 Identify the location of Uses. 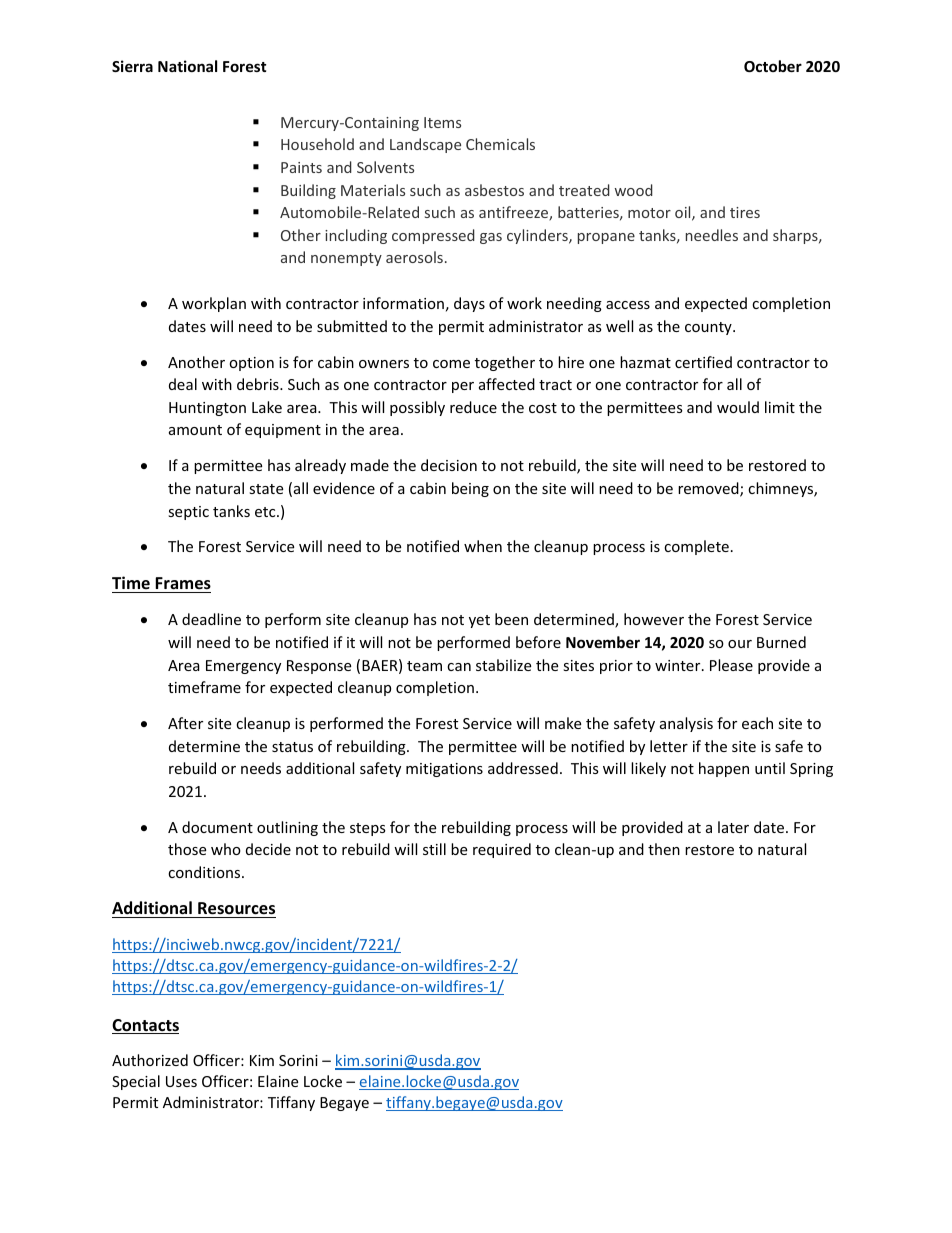
(181, 1081).
